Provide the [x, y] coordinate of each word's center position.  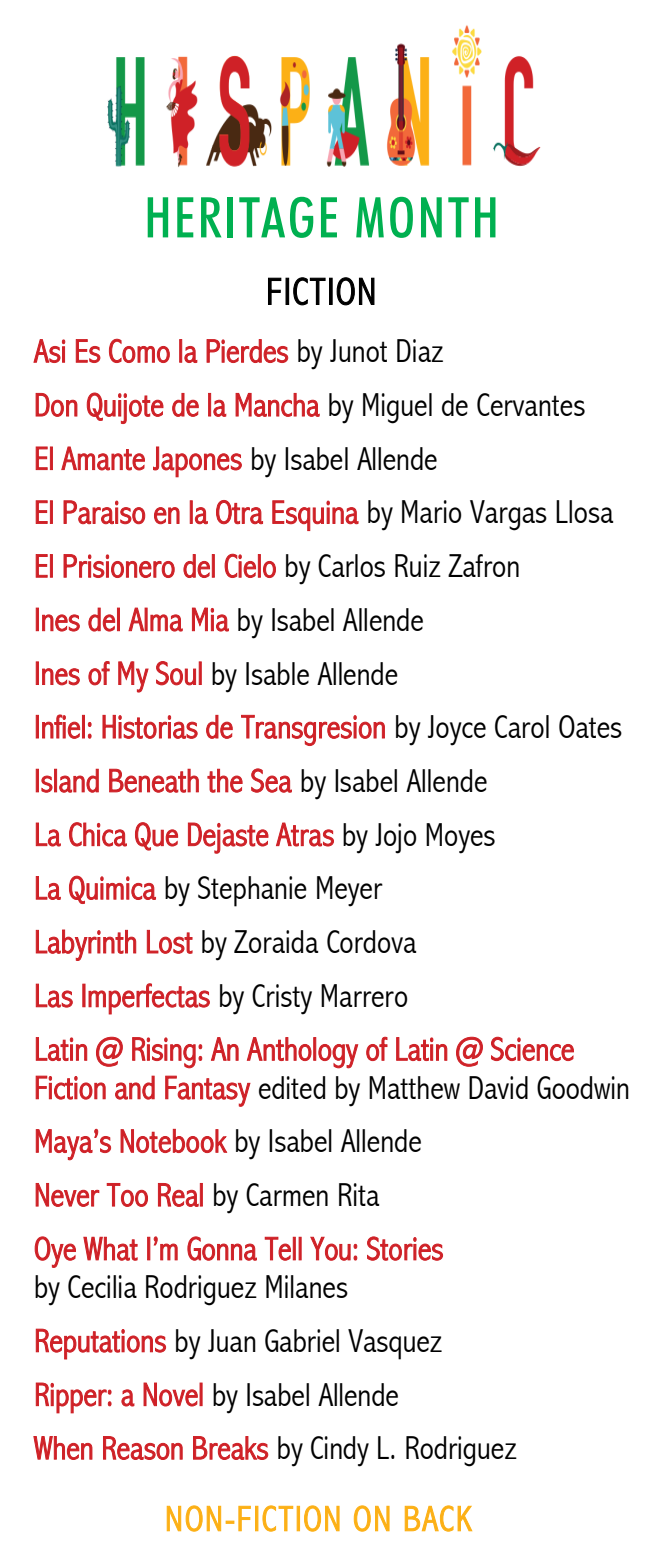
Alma [155, 619]
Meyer [350, 891]
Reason [143, 1448]
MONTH [426, 217]
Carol [522, 726]
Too [127, 1195]
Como [139, 351]
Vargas [508, 515]
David [498, 1087]
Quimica [112, 889]
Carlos [351, 565]
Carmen [287, 1194]
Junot [358, 350]
